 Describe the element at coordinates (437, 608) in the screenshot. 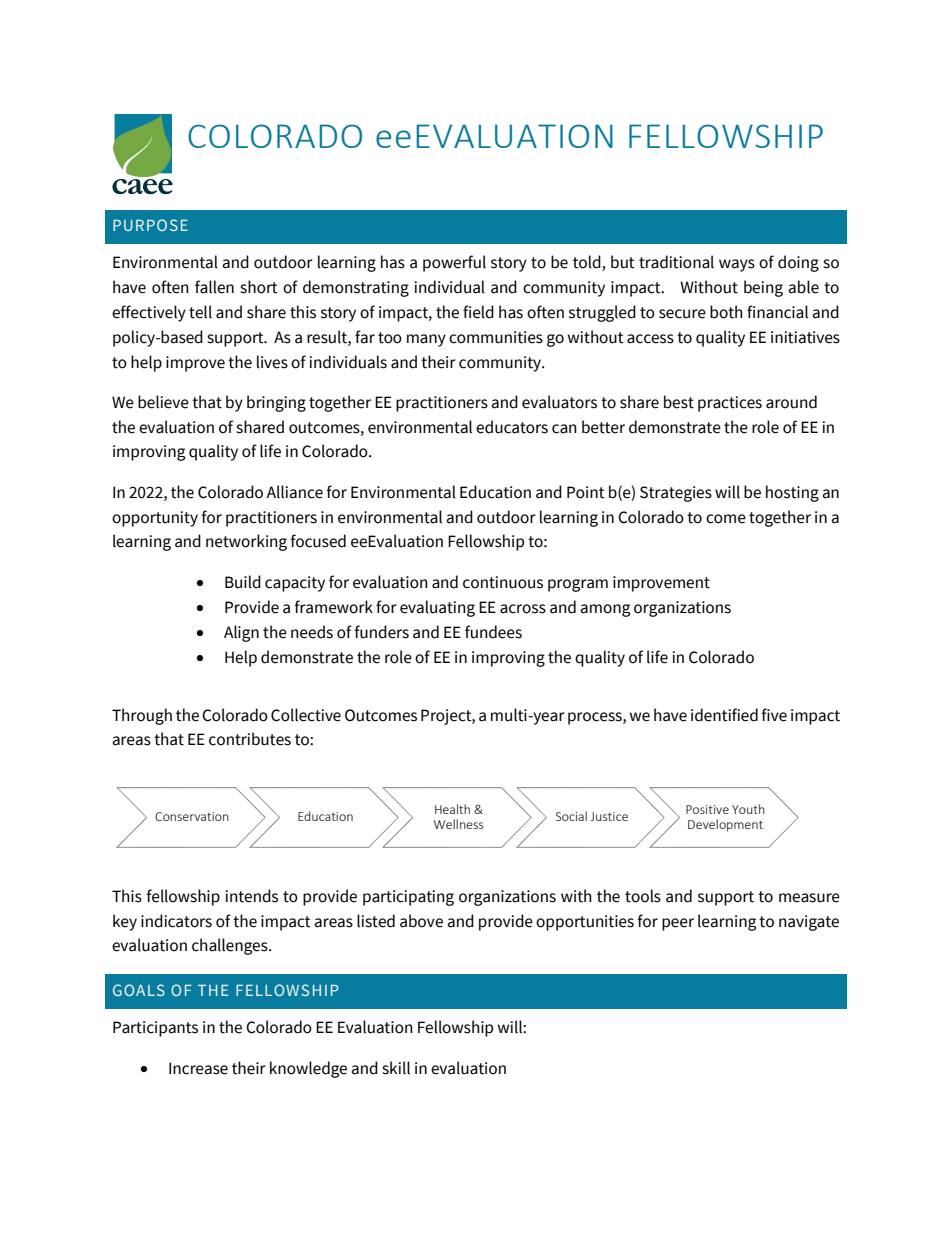

I see `evaluating` at that location.
